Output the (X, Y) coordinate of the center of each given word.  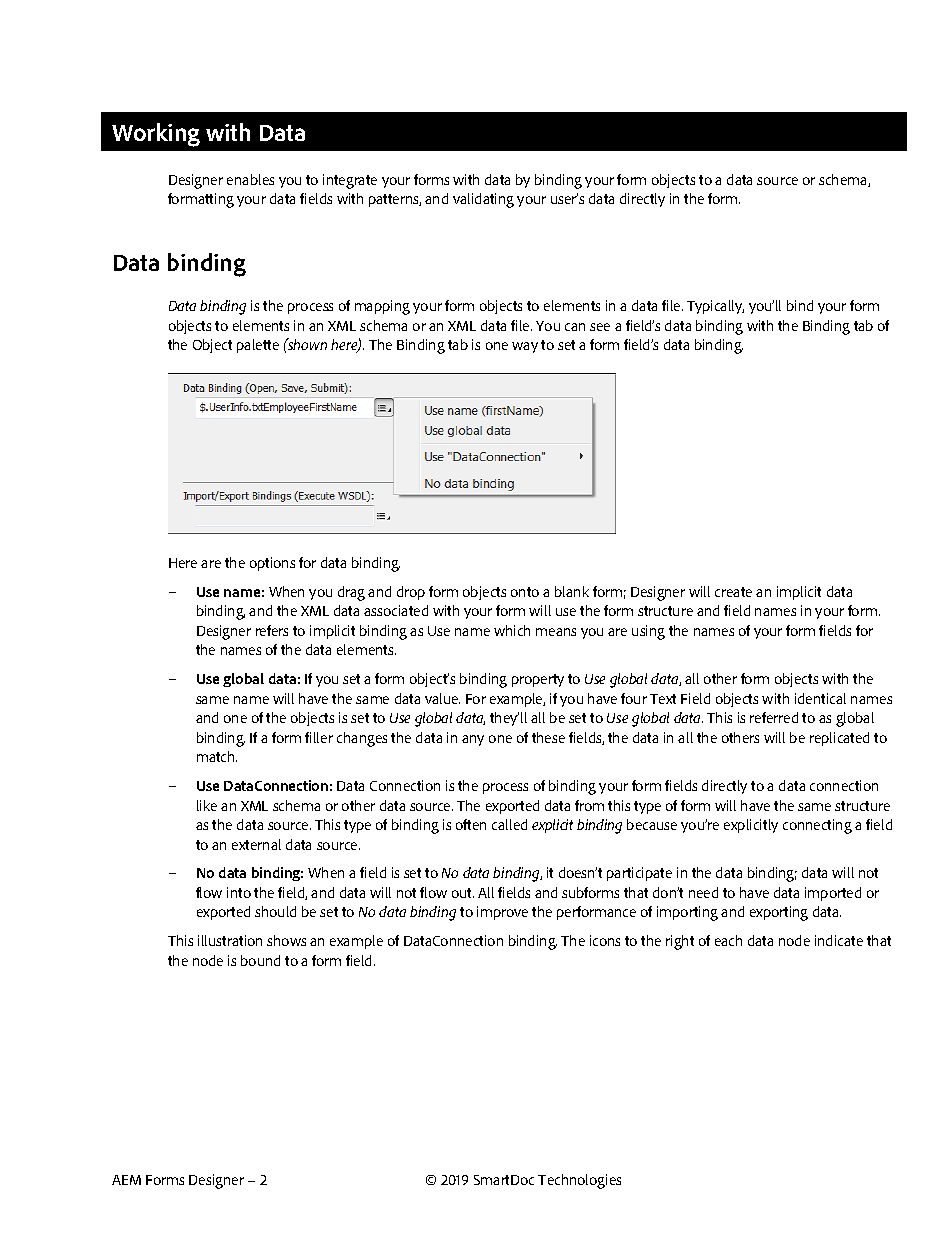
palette (258, 346)
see (600, 327)
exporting (779, 913)
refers (272, 630)
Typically (715, 307)
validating (483, 200)
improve (502, 913)
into (239, 892)
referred (774, 717)
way (525, 347)
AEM (126, 1180)
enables (250, 179)
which (512, 630)
